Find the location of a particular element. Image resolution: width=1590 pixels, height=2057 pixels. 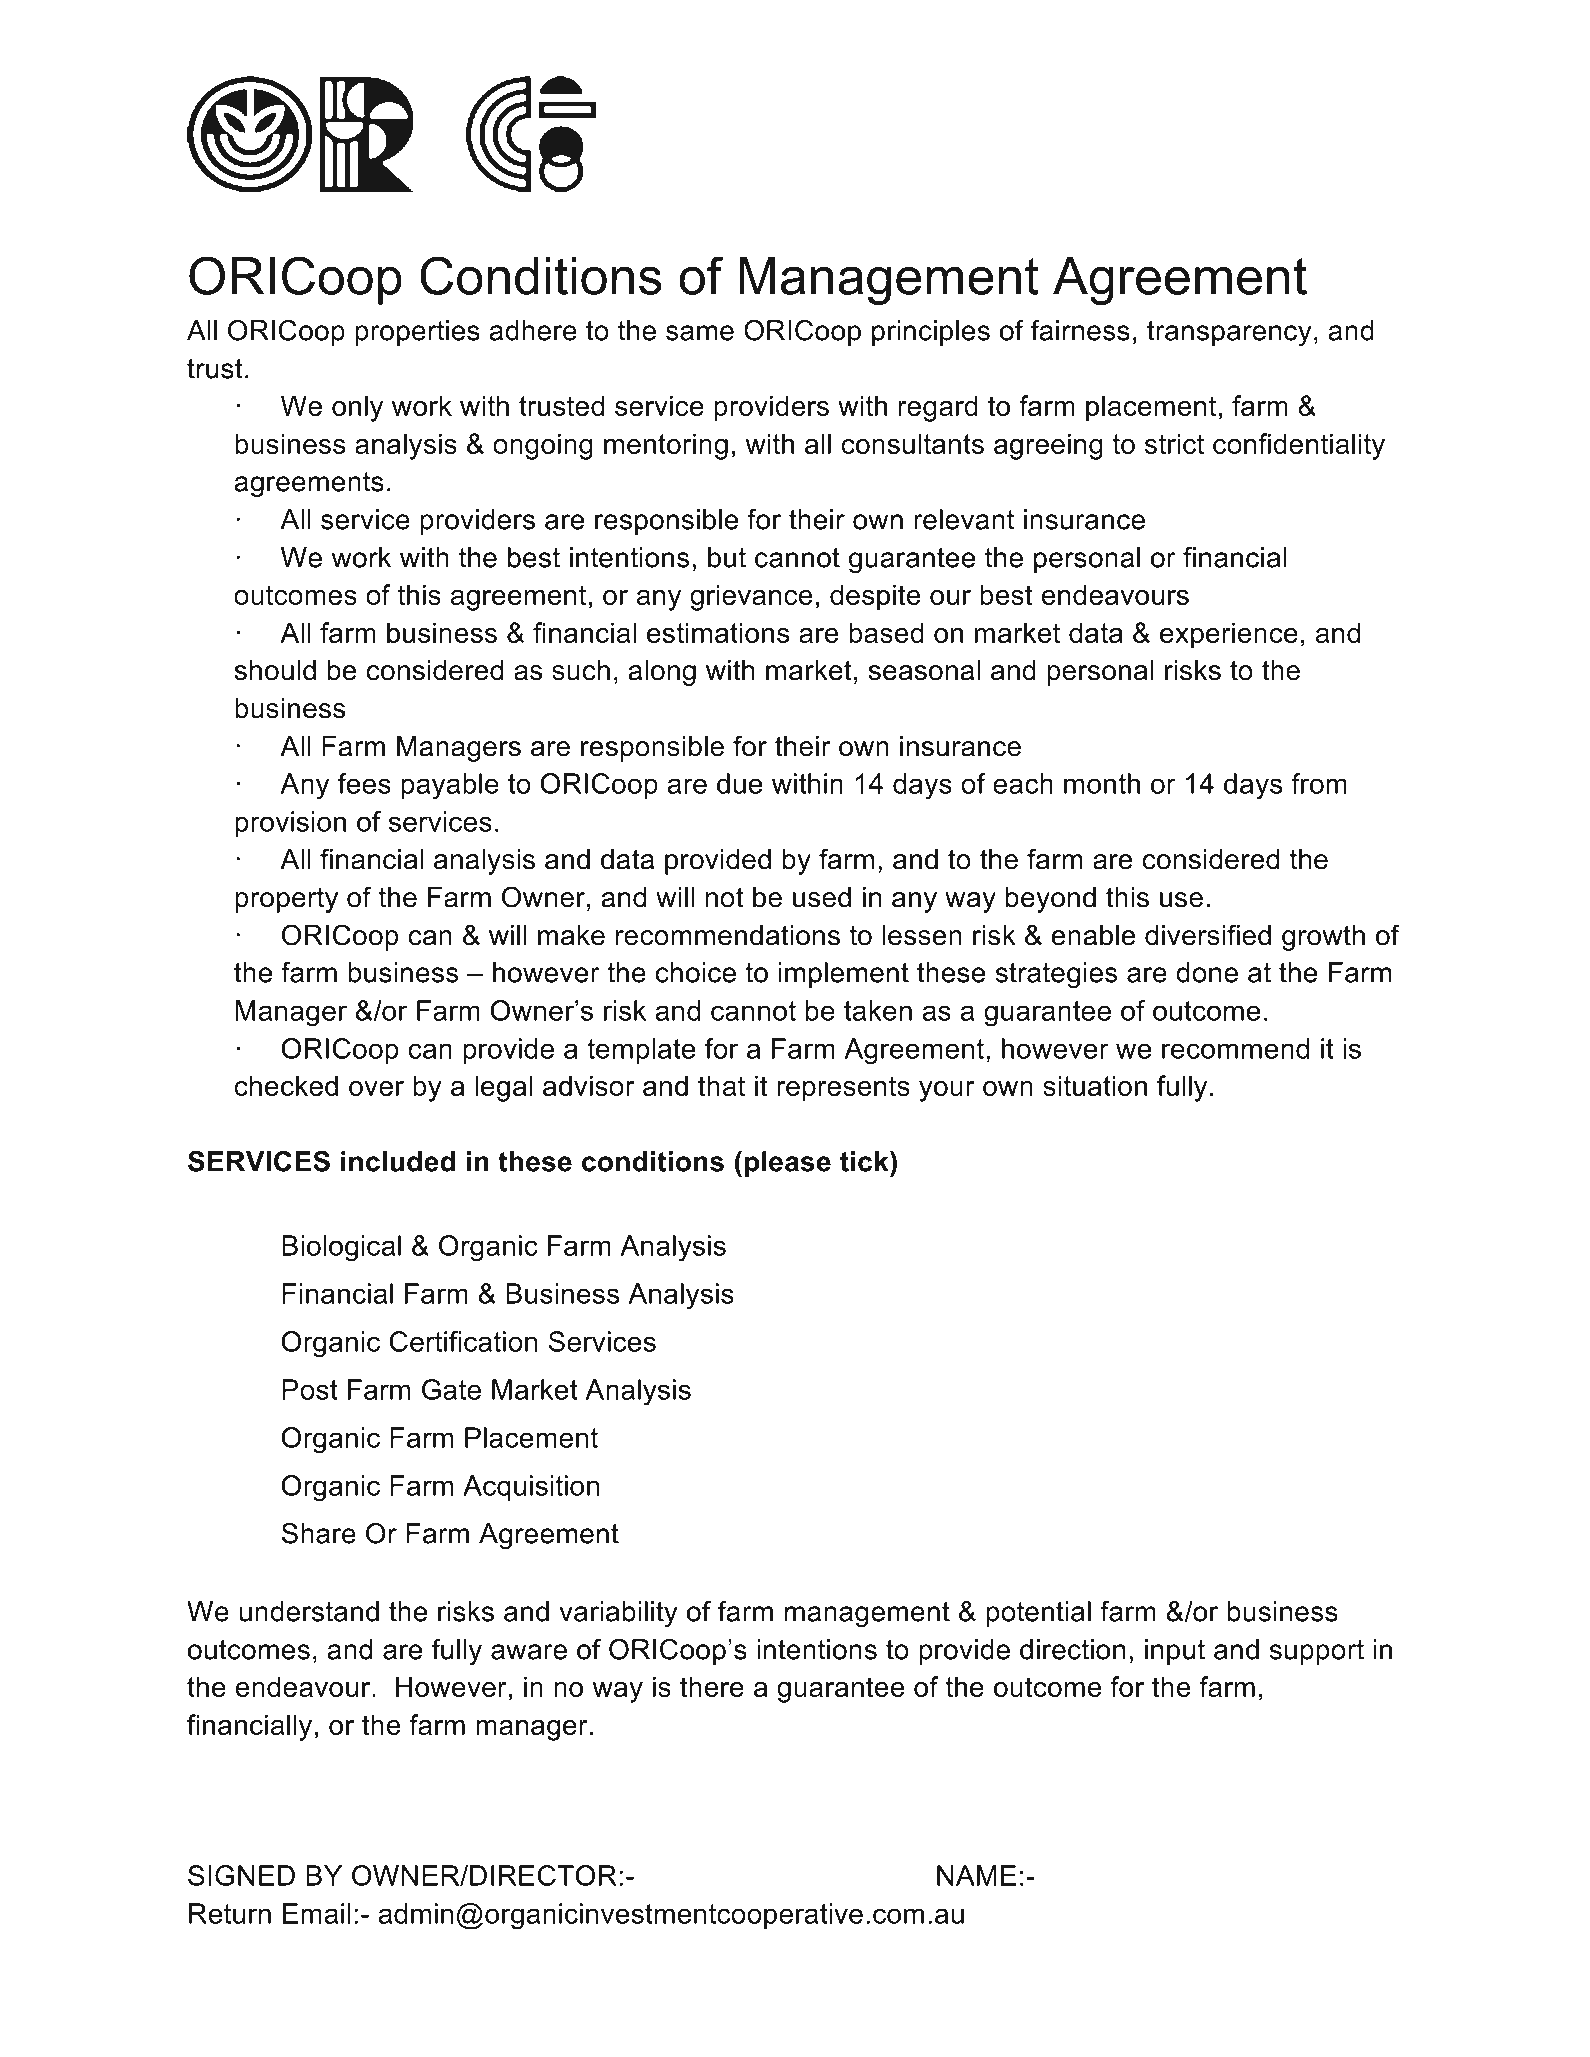

property is located at coordinates (286, 900).
